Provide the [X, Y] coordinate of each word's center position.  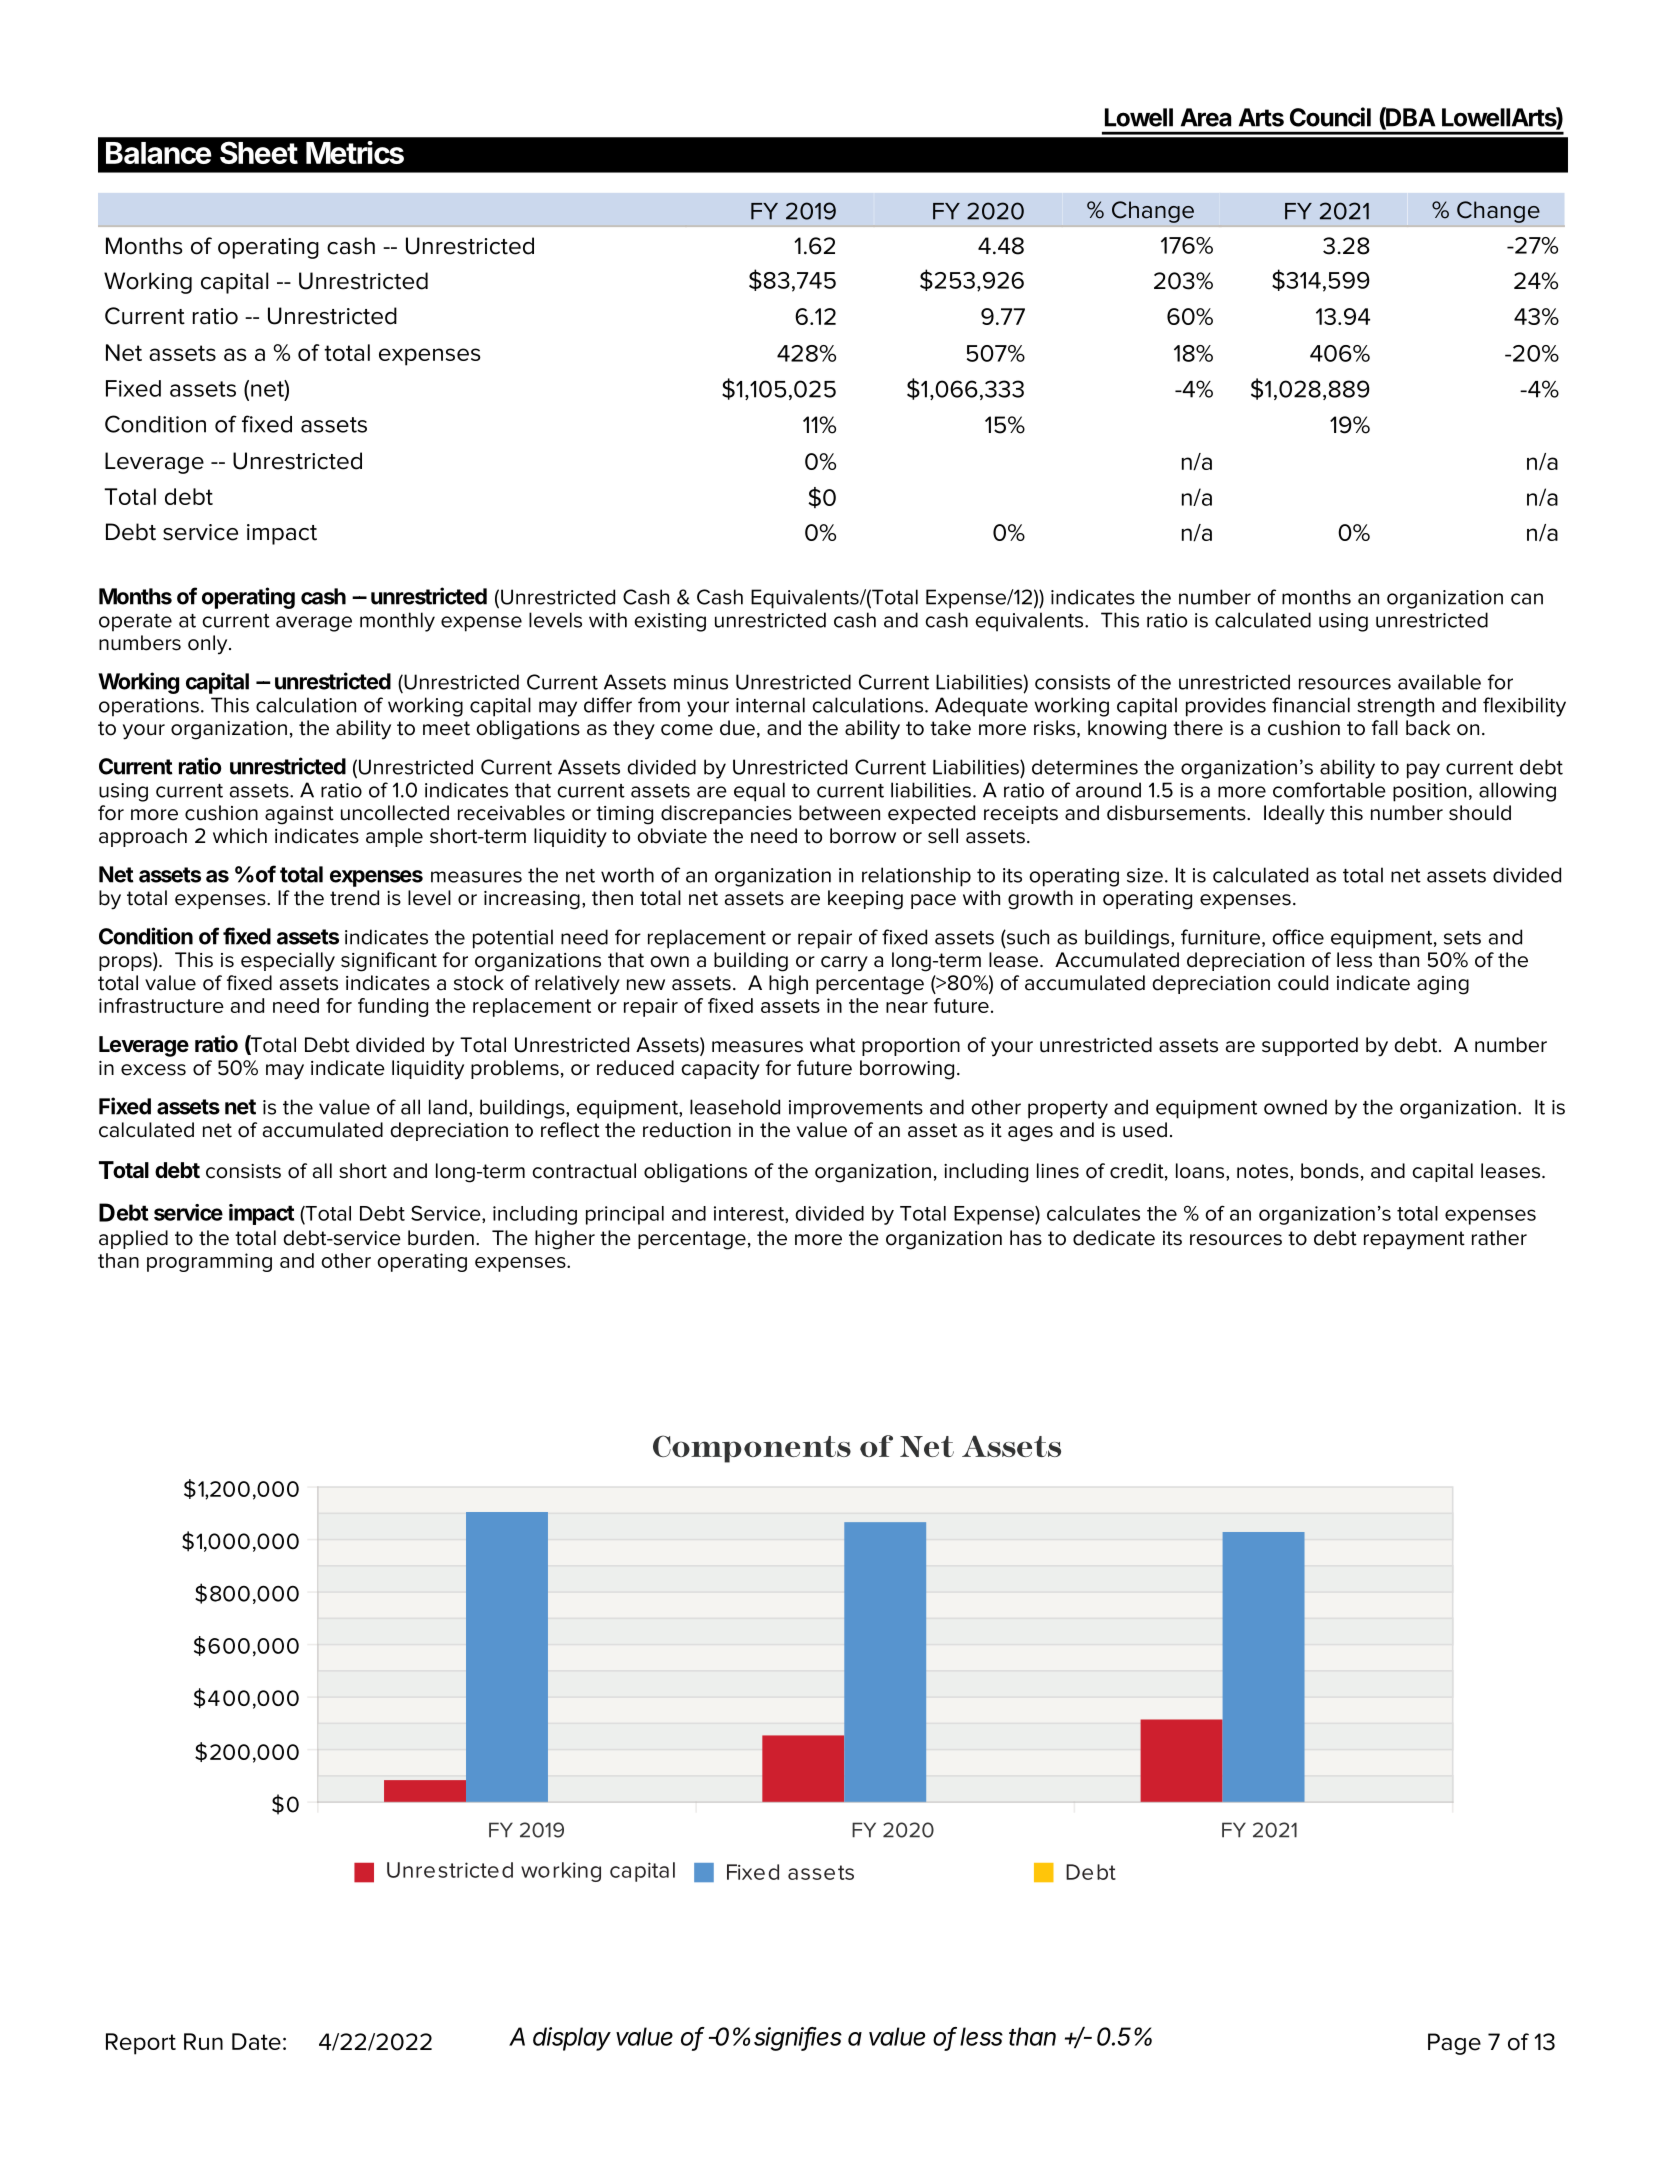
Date [256, 2041]
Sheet [259, 152]
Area [1206, 117]
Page [1454, 2044]
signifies [798, 2039]
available [1439, 682]
